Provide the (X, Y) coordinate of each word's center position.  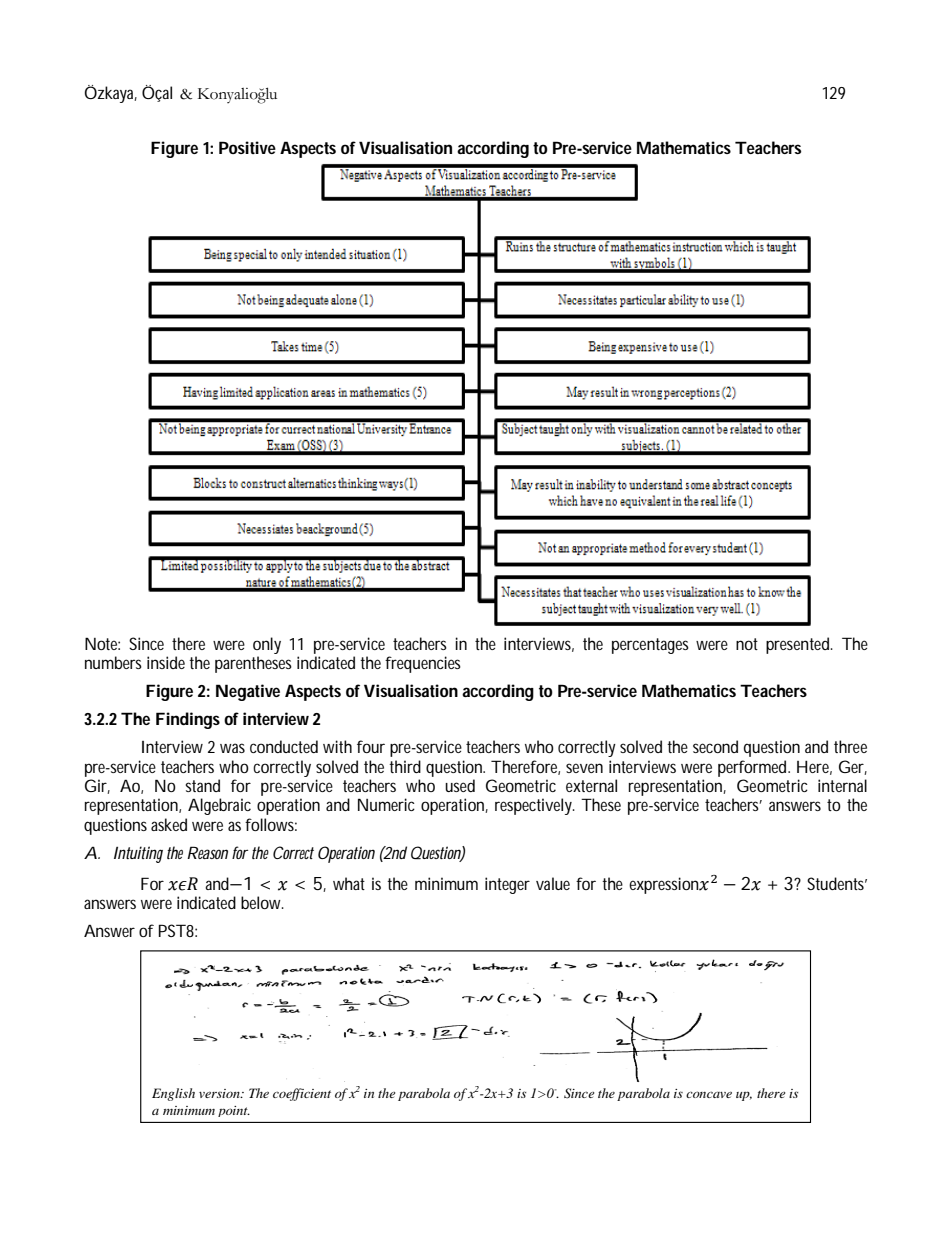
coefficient (302, 1094)
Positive (247, 147)
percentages (650, 646)
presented (797, 645)
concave (709, 1094)
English (173, 1094)
